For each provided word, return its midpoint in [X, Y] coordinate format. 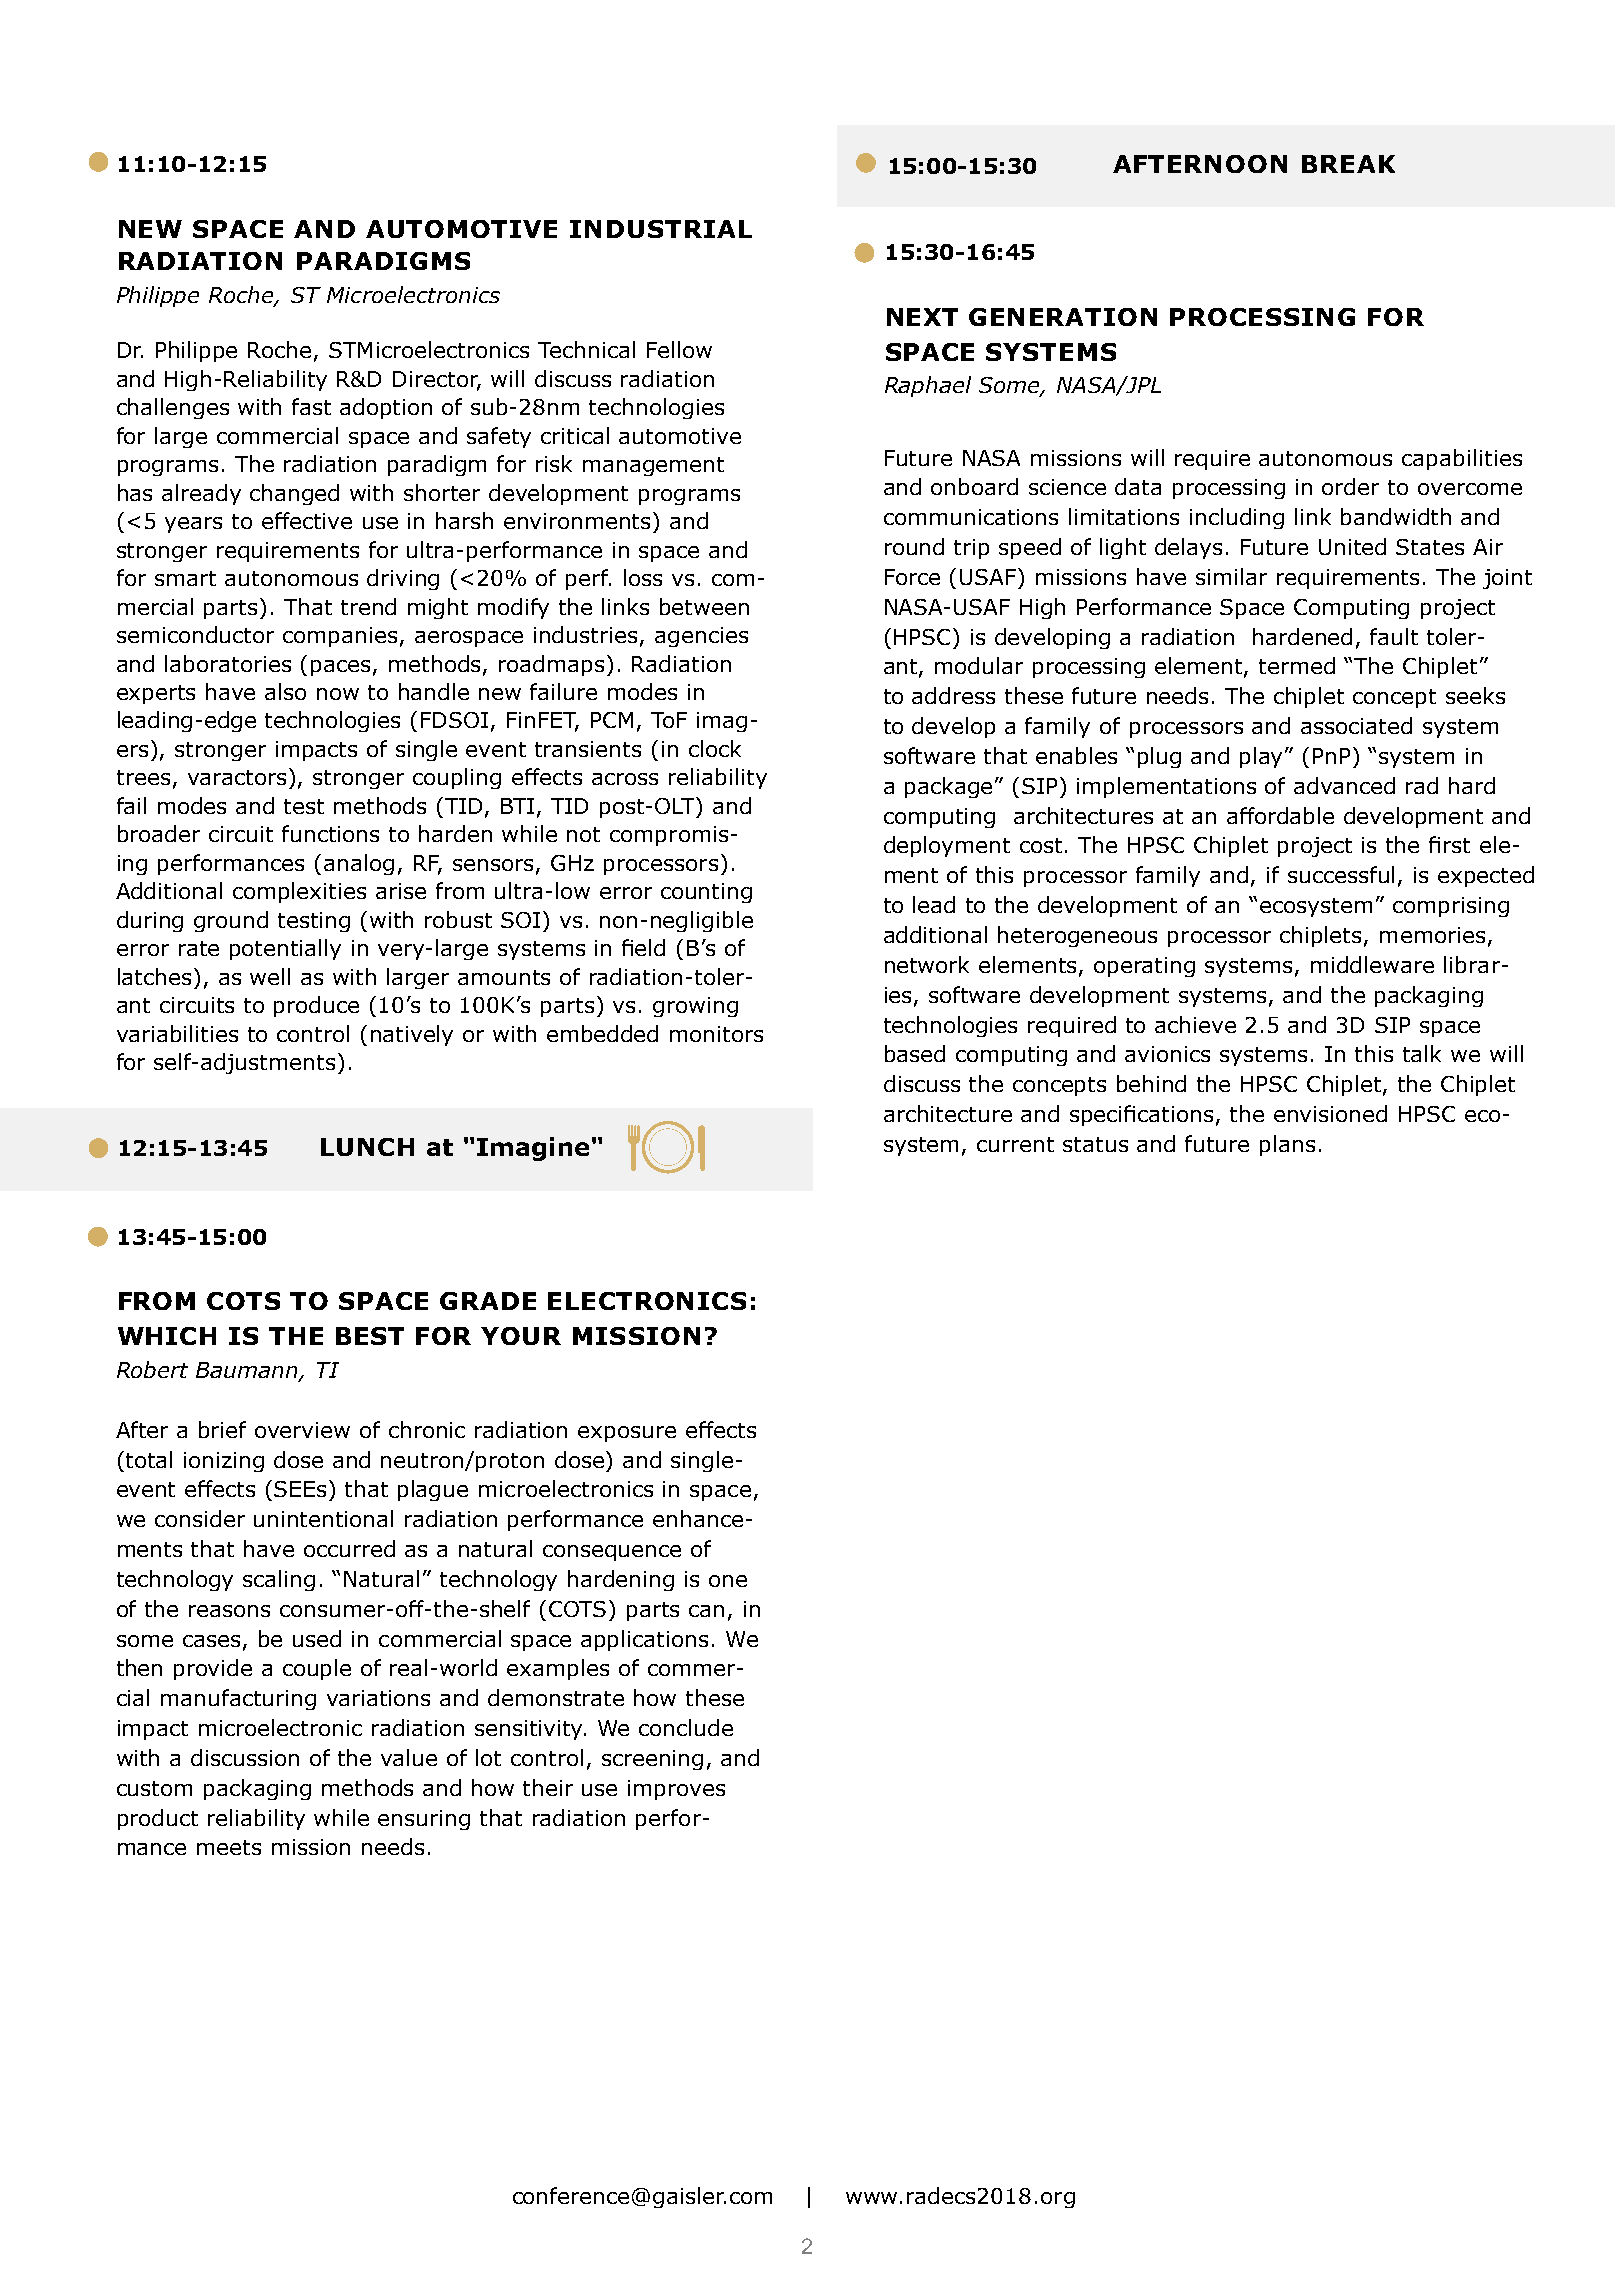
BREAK [1348, 164]
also [285, 691]
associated [1356, 725]
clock [715, 748]
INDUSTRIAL [661, 229]
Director [437, 380]
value [409, 1757]
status [1095, 1144]
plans [1287, 1145]
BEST [370, 1336]
